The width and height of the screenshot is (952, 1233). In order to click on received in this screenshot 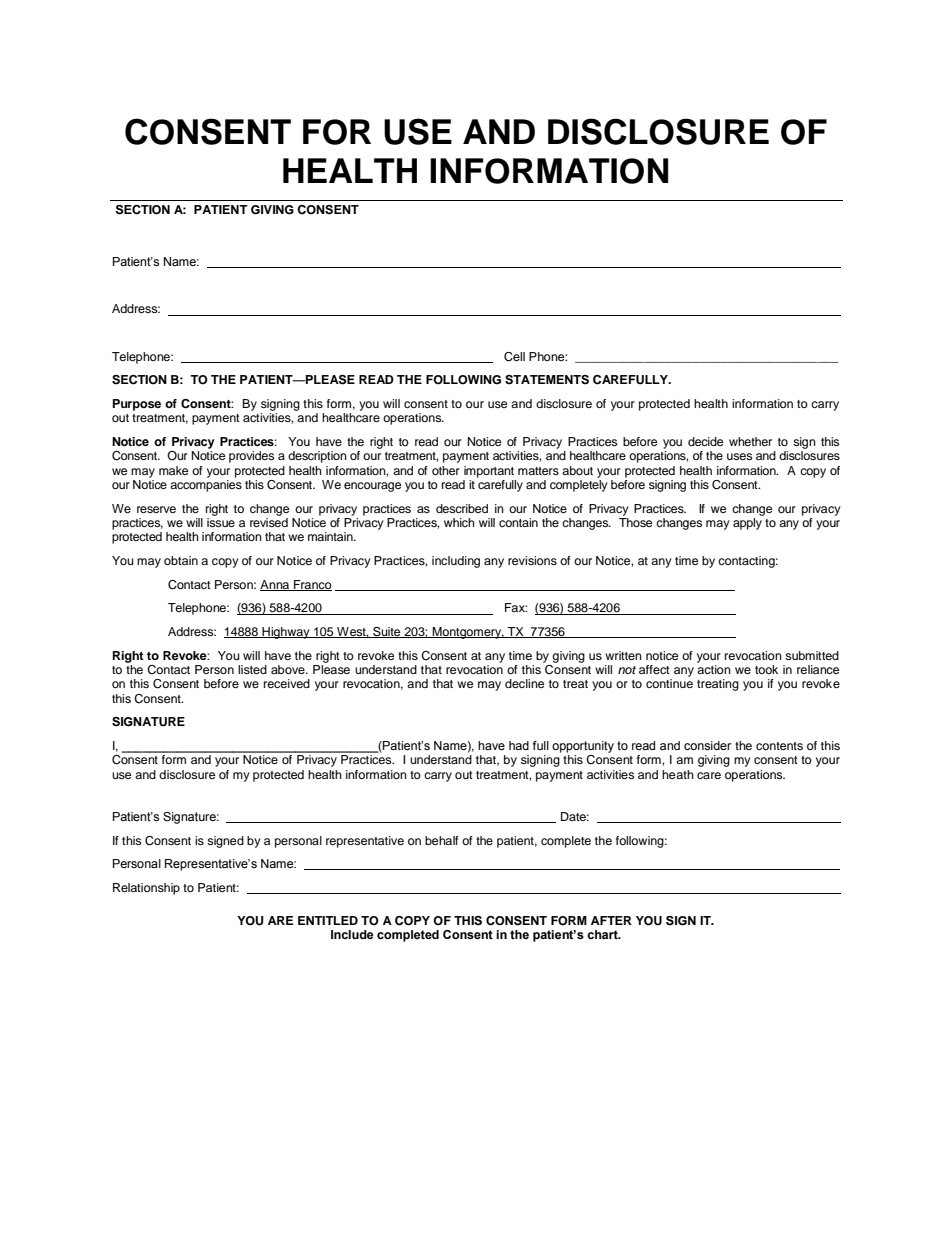, I will do `click(287, 683)`.
